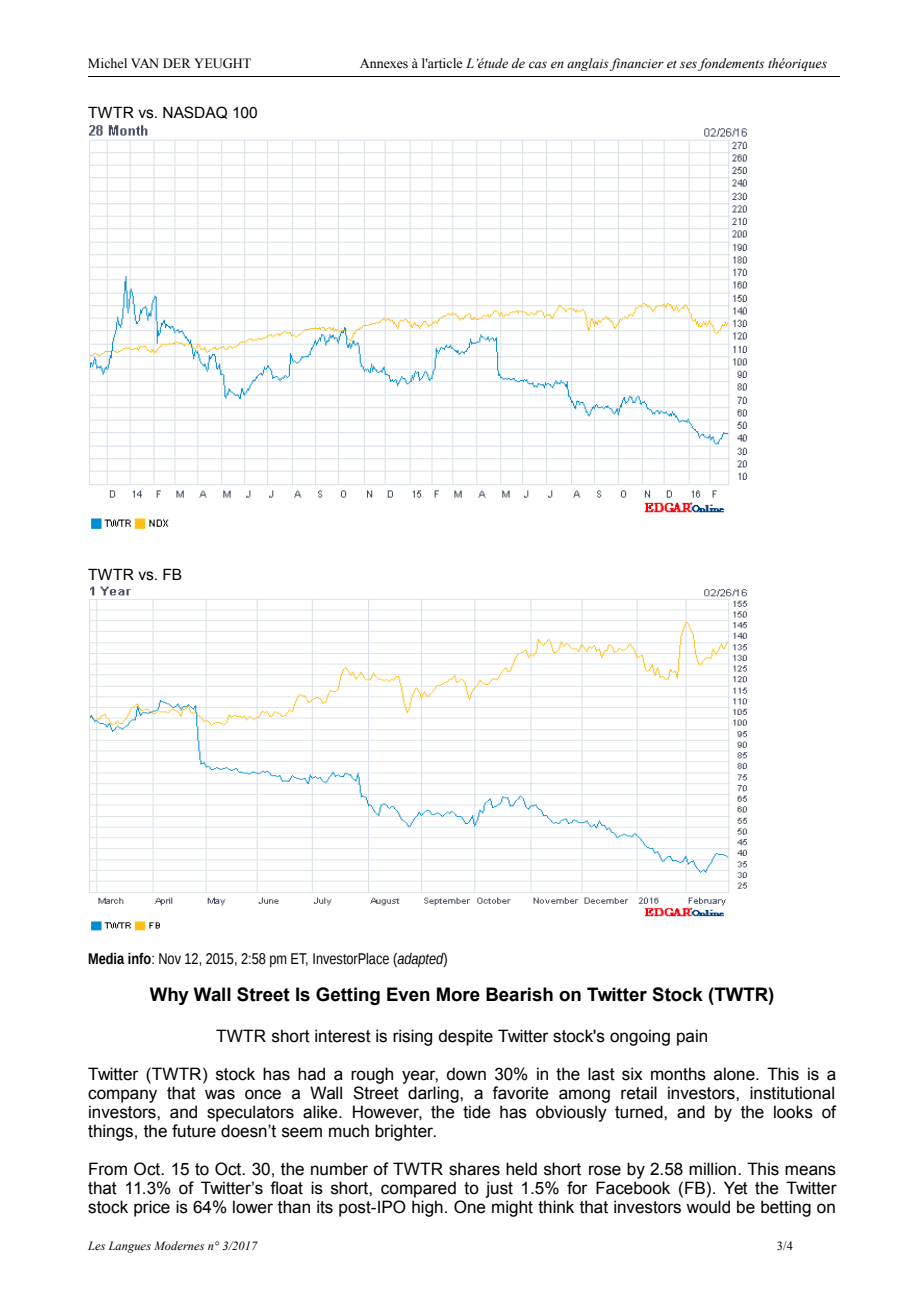 The image size is (924, 1308). I want to click on Bearish, so click(519, 994).
